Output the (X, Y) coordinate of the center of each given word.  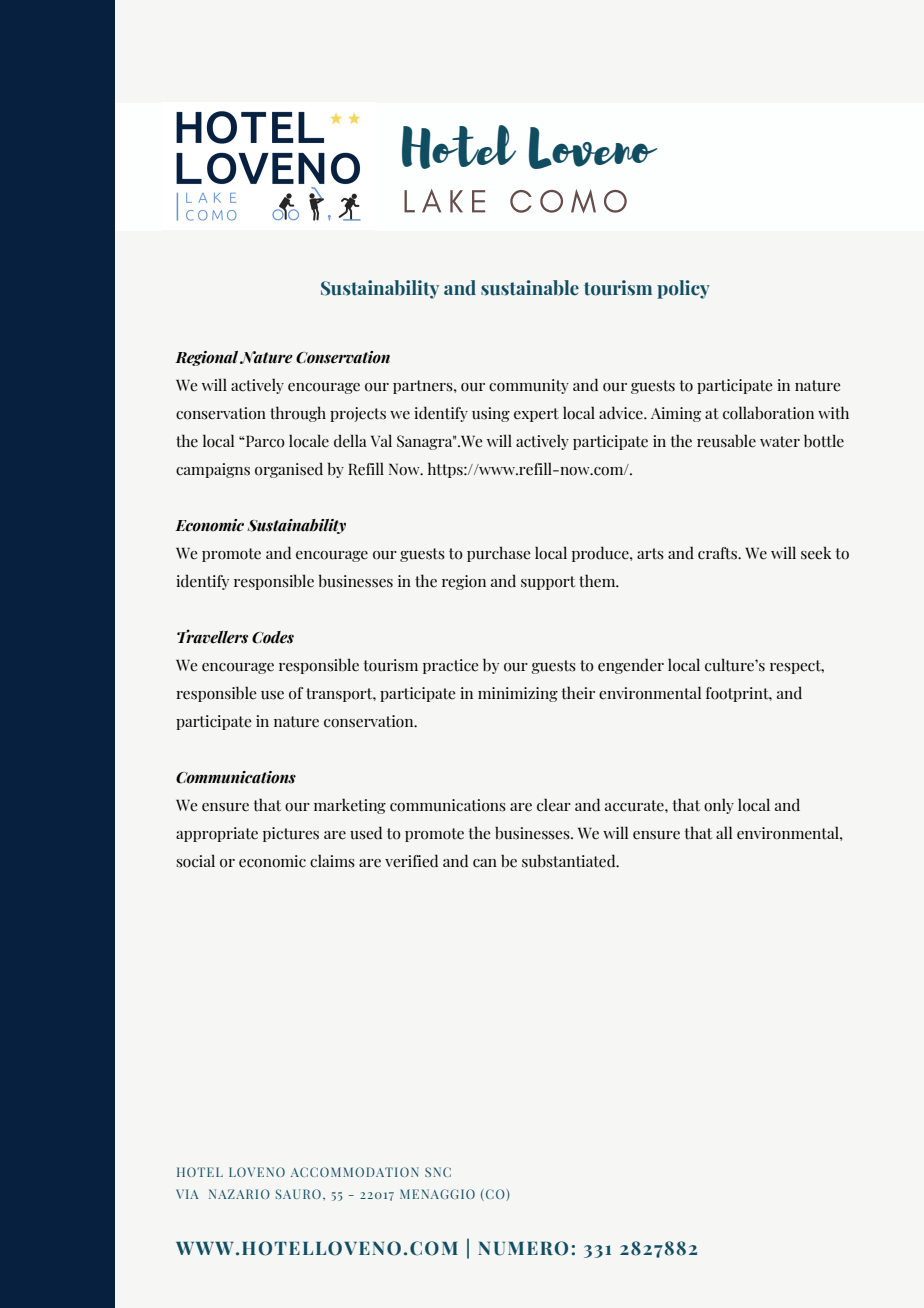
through (298, 414)
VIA (187, 1194)
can (485, 863)
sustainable (530, 288)
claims (332, 861)
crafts (718, 553)
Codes (273, 637)
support (548, 583)
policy (683, 289)
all (724, 832)
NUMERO (523, 1248)
